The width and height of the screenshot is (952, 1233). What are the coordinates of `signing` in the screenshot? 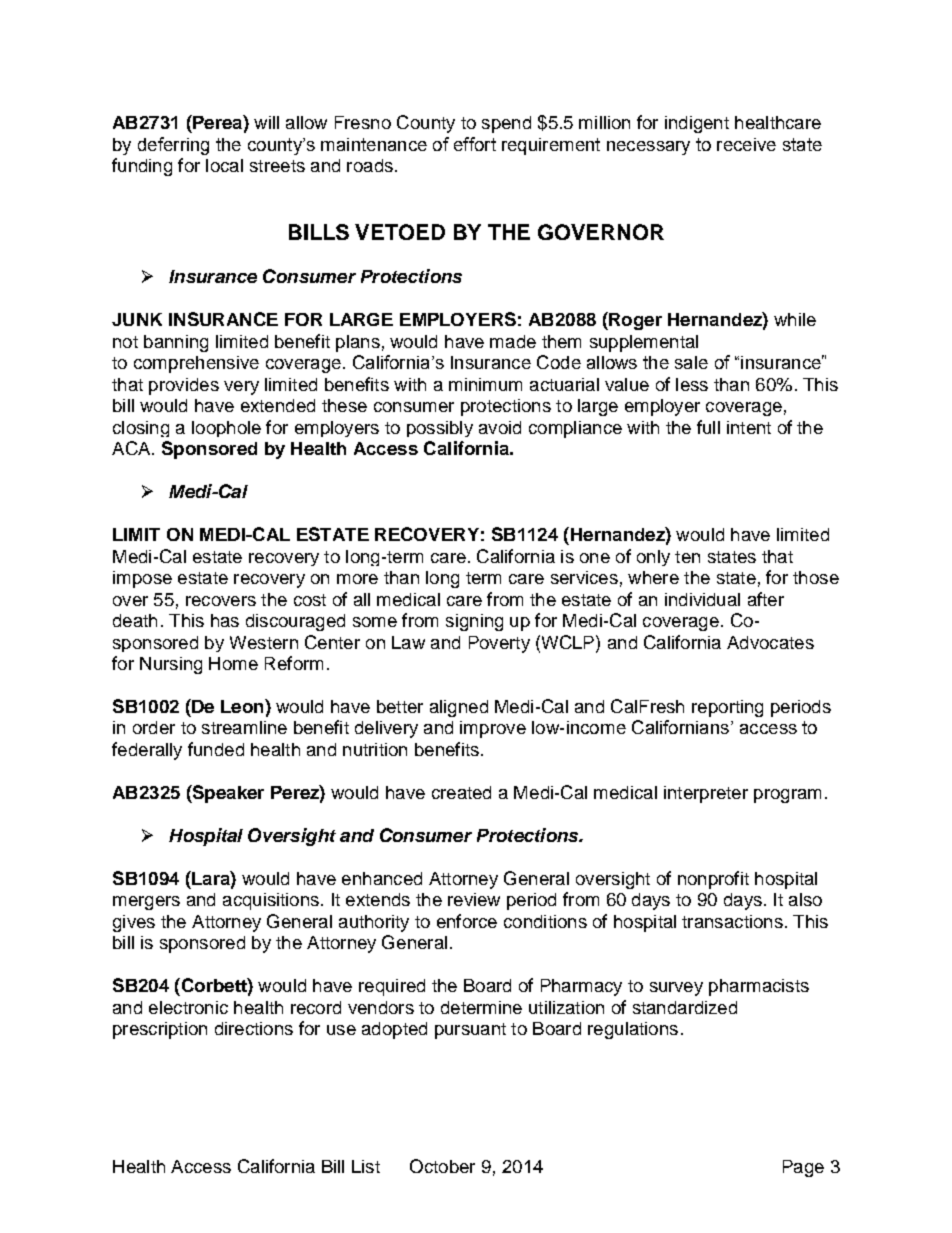 It's located at (474, 622).
